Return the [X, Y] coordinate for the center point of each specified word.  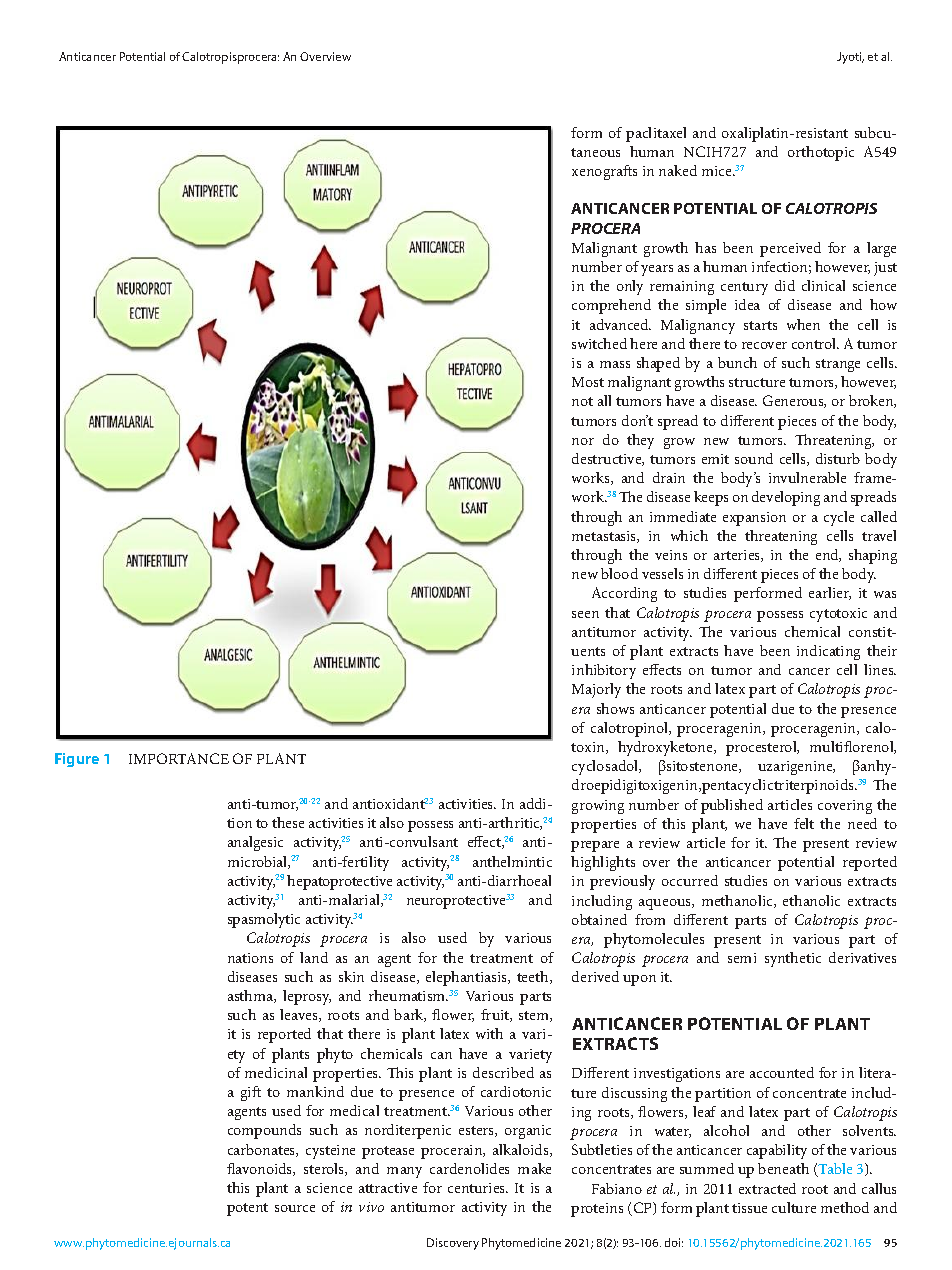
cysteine [330, 1152]
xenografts [604, 172]
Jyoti [850, 58]
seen [585, 614]
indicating [828, 652]
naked [678, 170]
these [288, 822]
